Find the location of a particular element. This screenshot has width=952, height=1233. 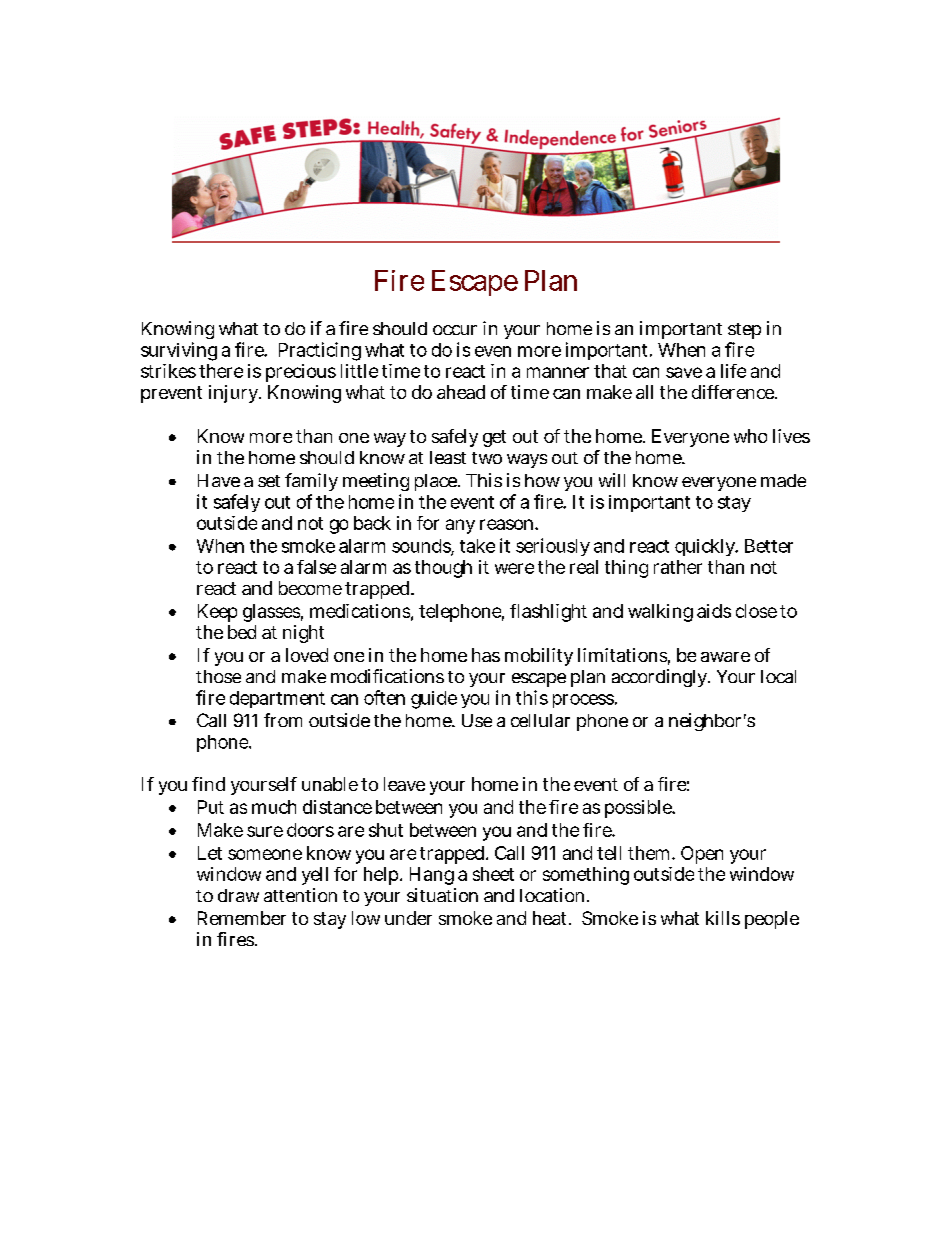

occur is located at coordinates (455, 330).
